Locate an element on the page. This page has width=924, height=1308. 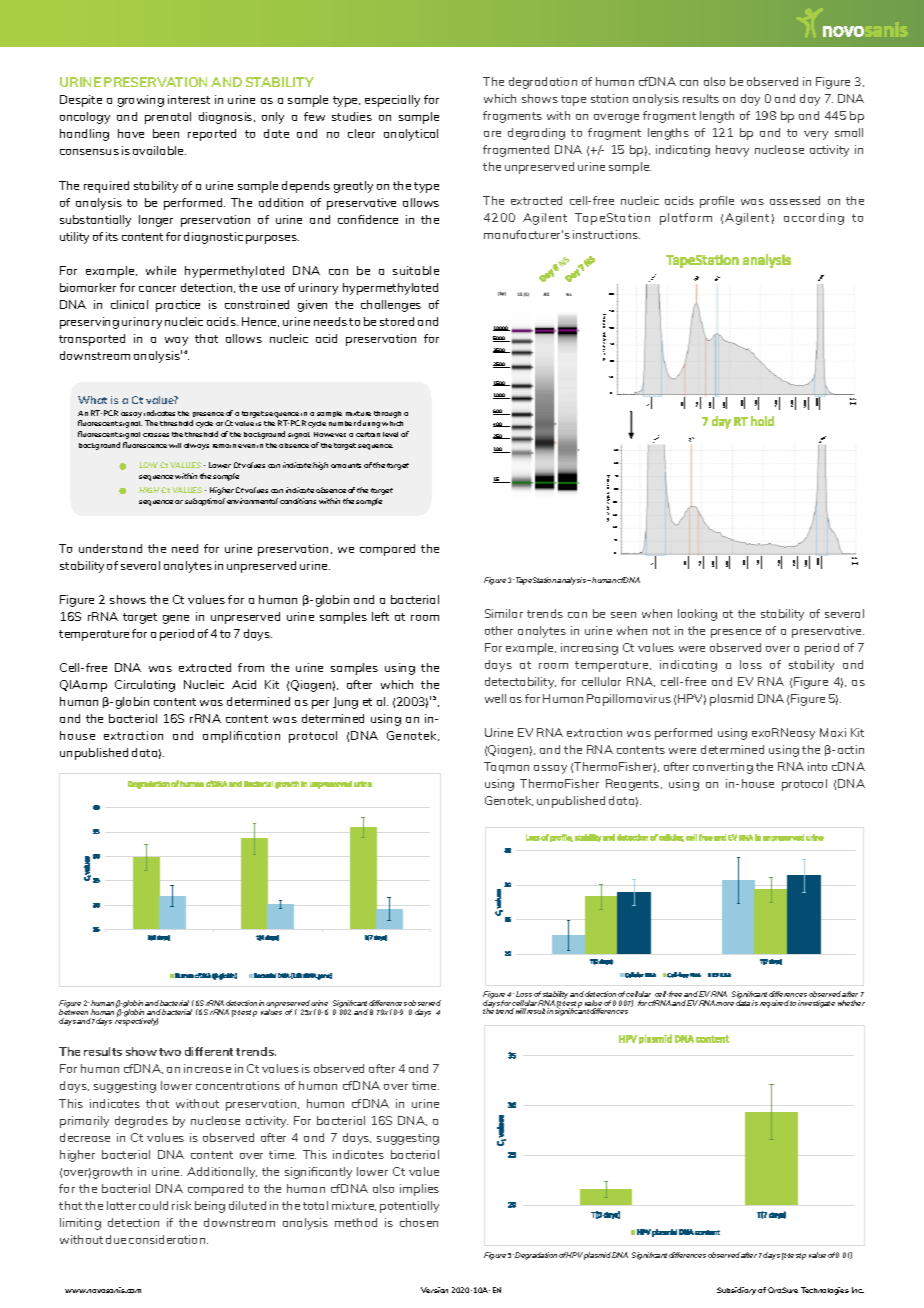
looking is located at coordinates (697, 615).
